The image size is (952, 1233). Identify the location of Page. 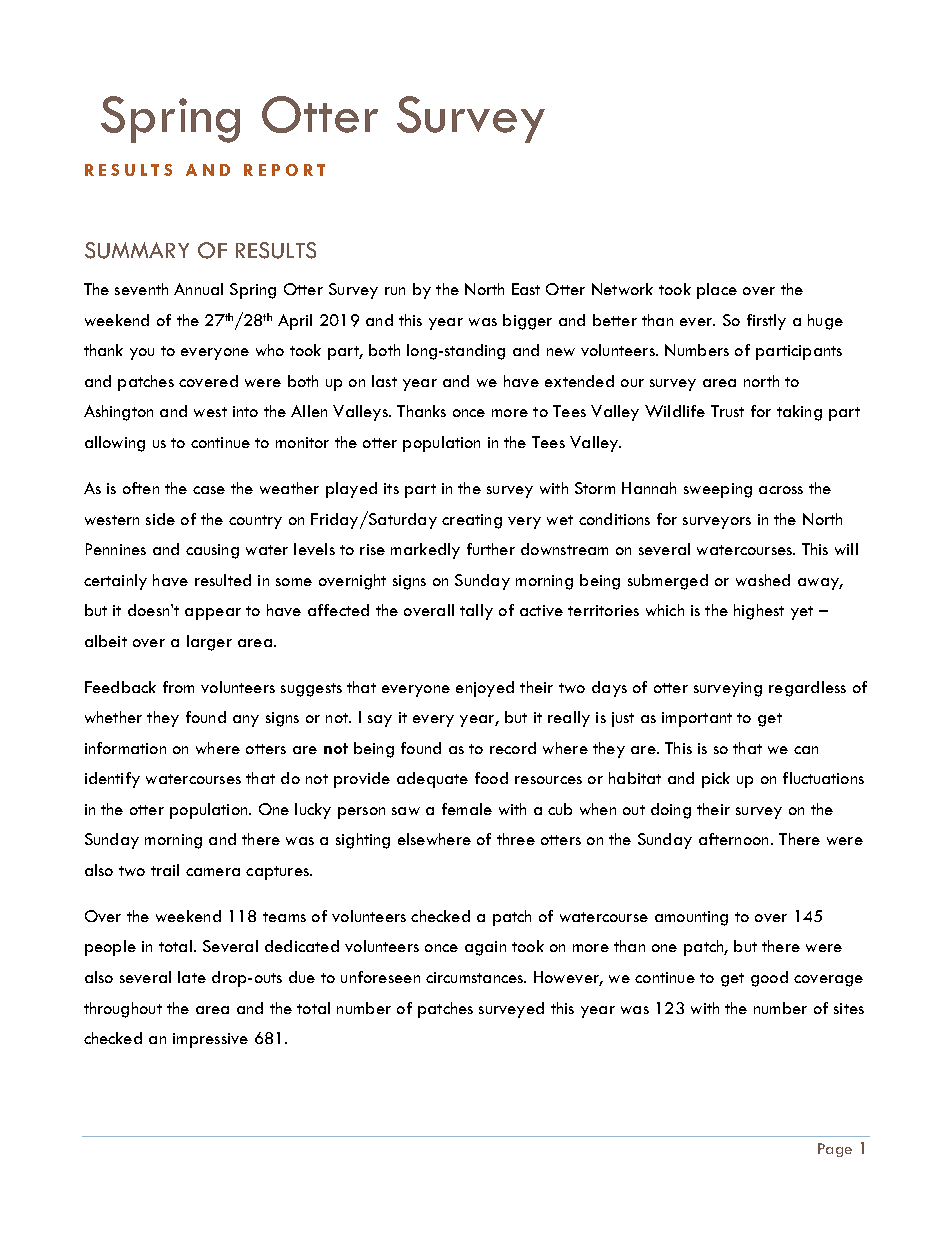
(835, 1150).
